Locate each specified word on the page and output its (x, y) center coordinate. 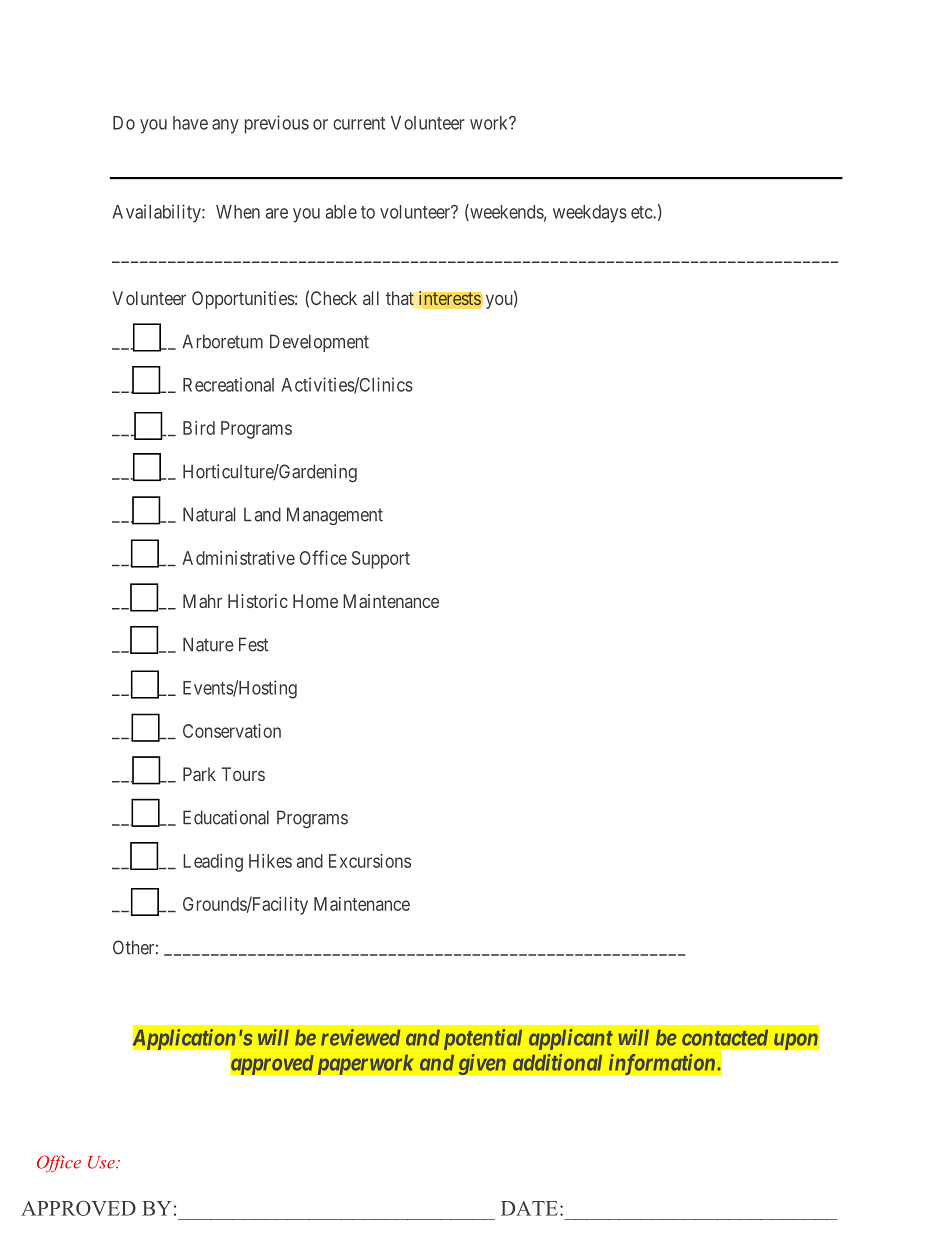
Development (319, 343)
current (359, 123)
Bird (199, 428)
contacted (725, 1038)
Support (381, 560)
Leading (213, 863)
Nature (208, 644)
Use (102, 1162)
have (190, 123)
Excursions (370, 861)
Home (315, 601)
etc (642, 212)
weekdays (590, 214)
